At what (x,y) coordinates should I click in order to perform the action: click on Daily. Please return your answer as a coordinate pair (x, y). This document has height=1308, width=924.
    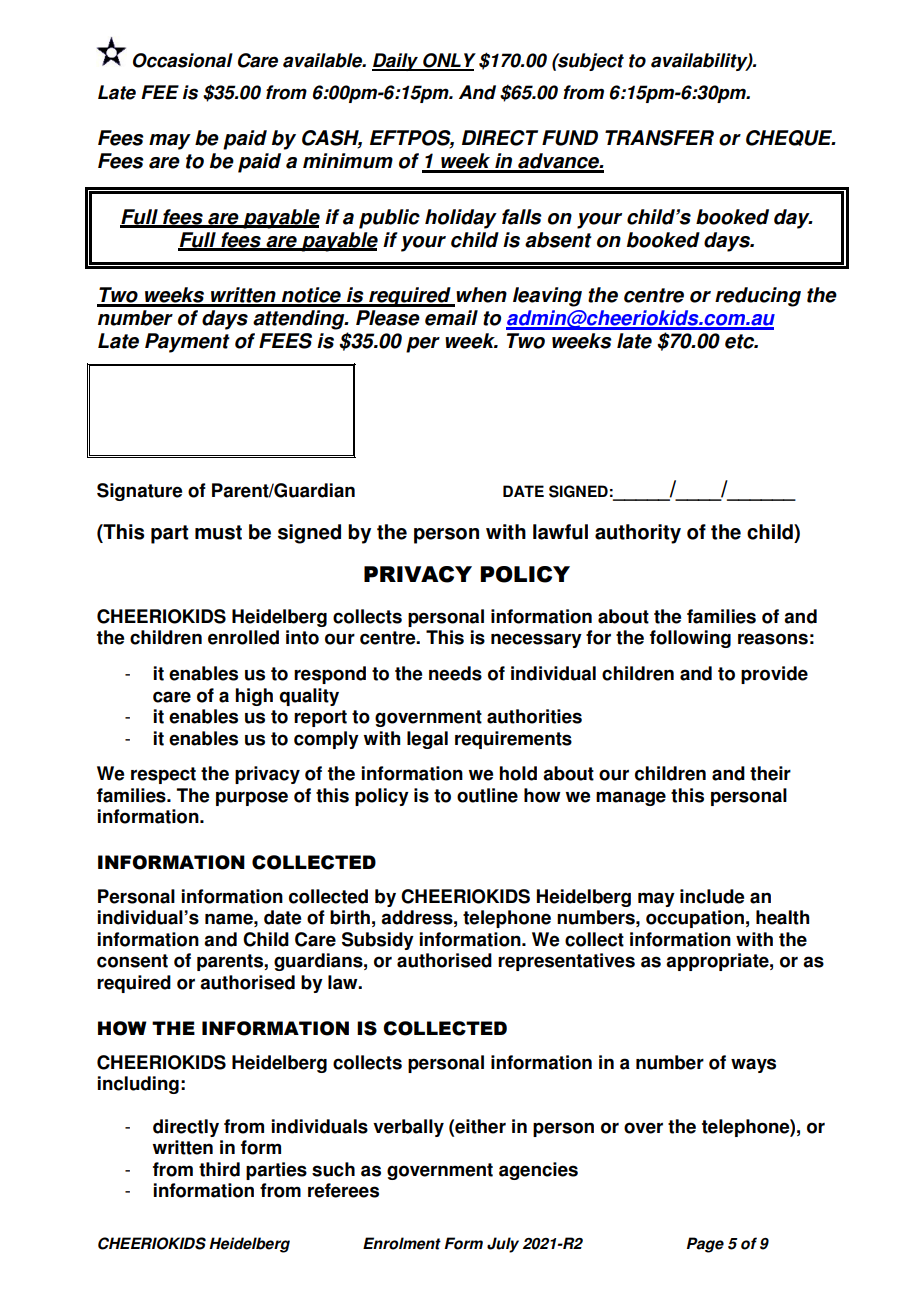
    Looking at the image, I should click on (396, 62).
